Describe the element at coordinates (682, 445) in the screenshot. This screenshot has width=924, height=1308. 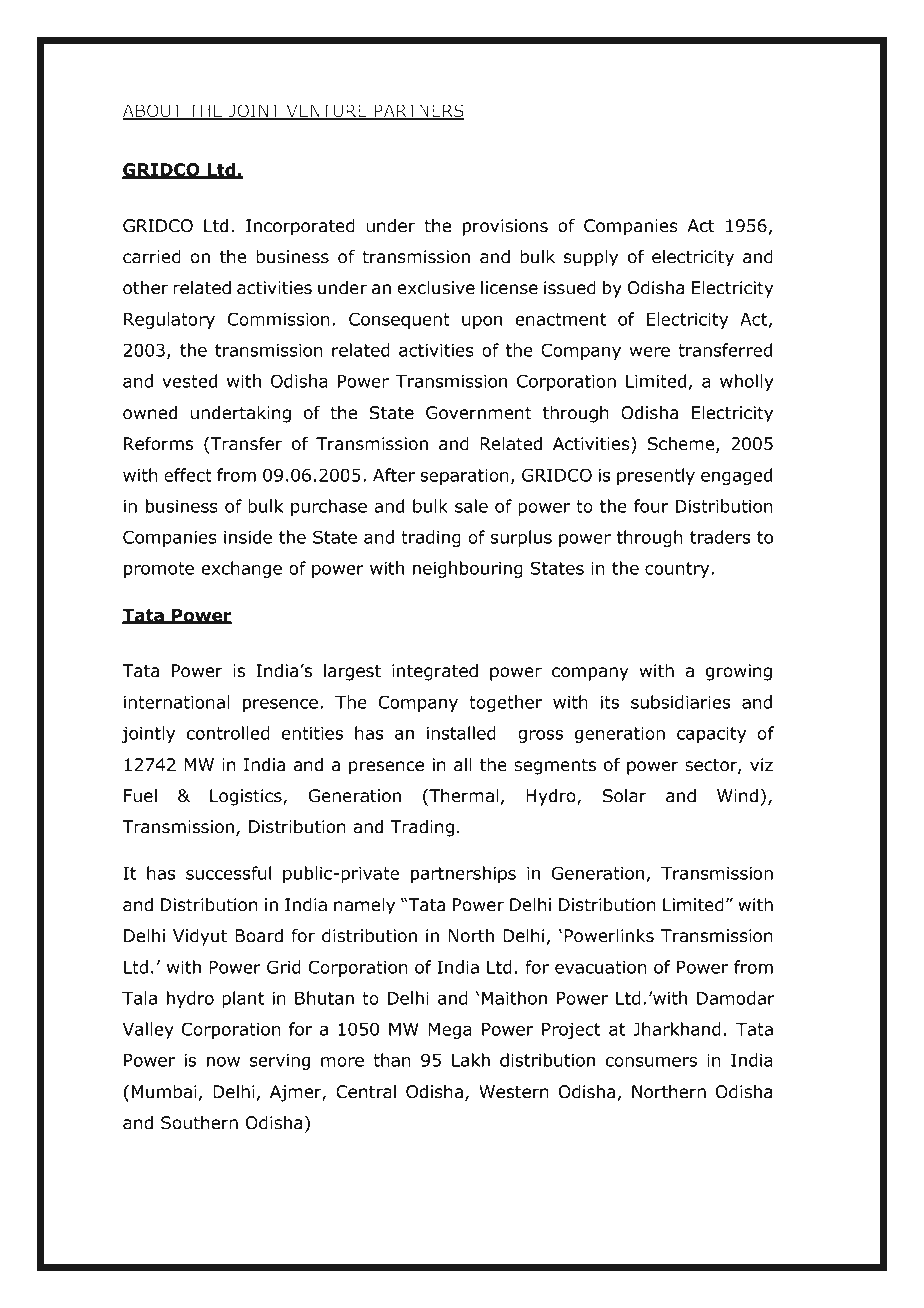
I see `Scheme` at that location.
